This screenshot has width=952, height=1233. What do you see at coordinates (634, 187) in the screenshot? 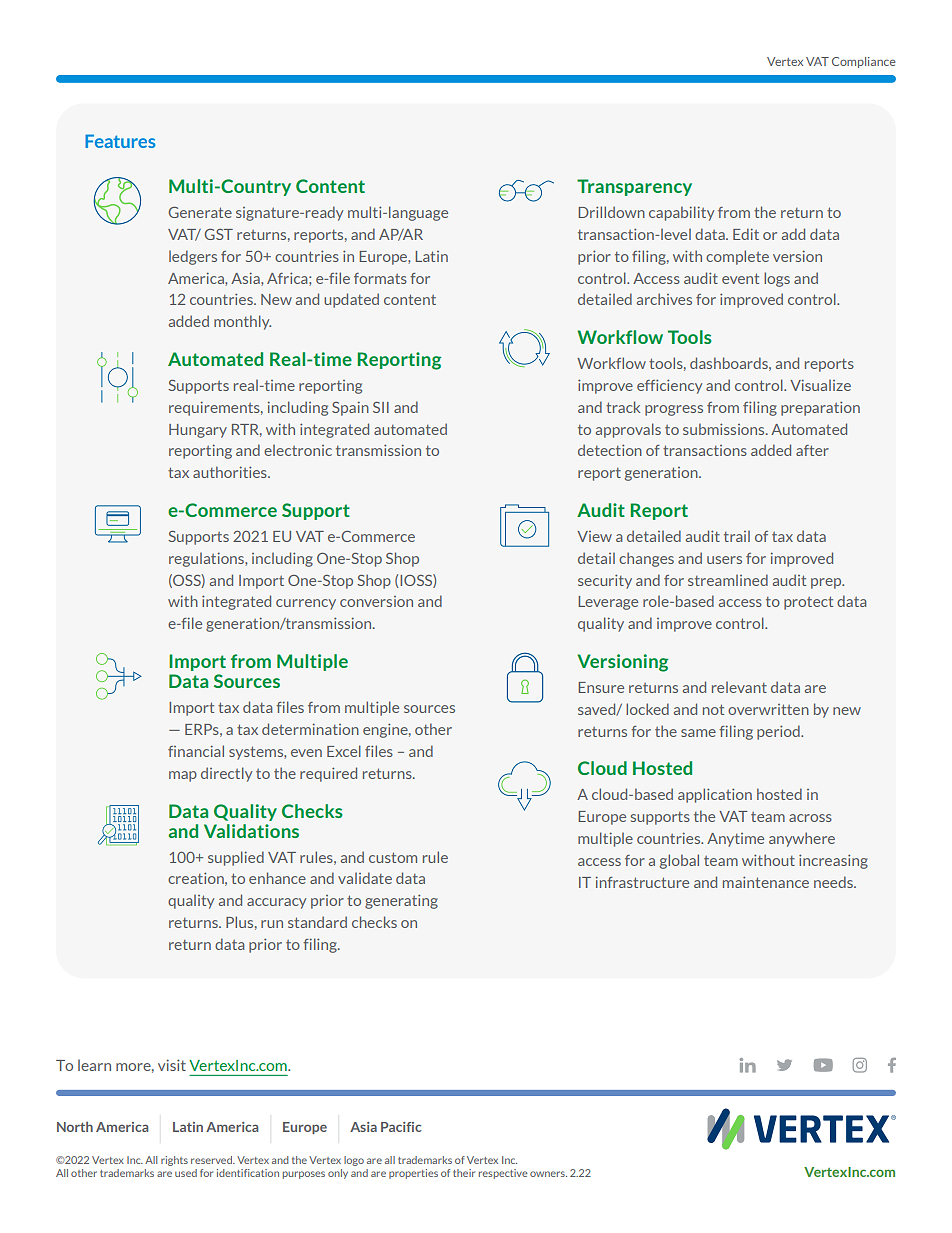
I see `Transparency` at bounding box center [634, 187].
